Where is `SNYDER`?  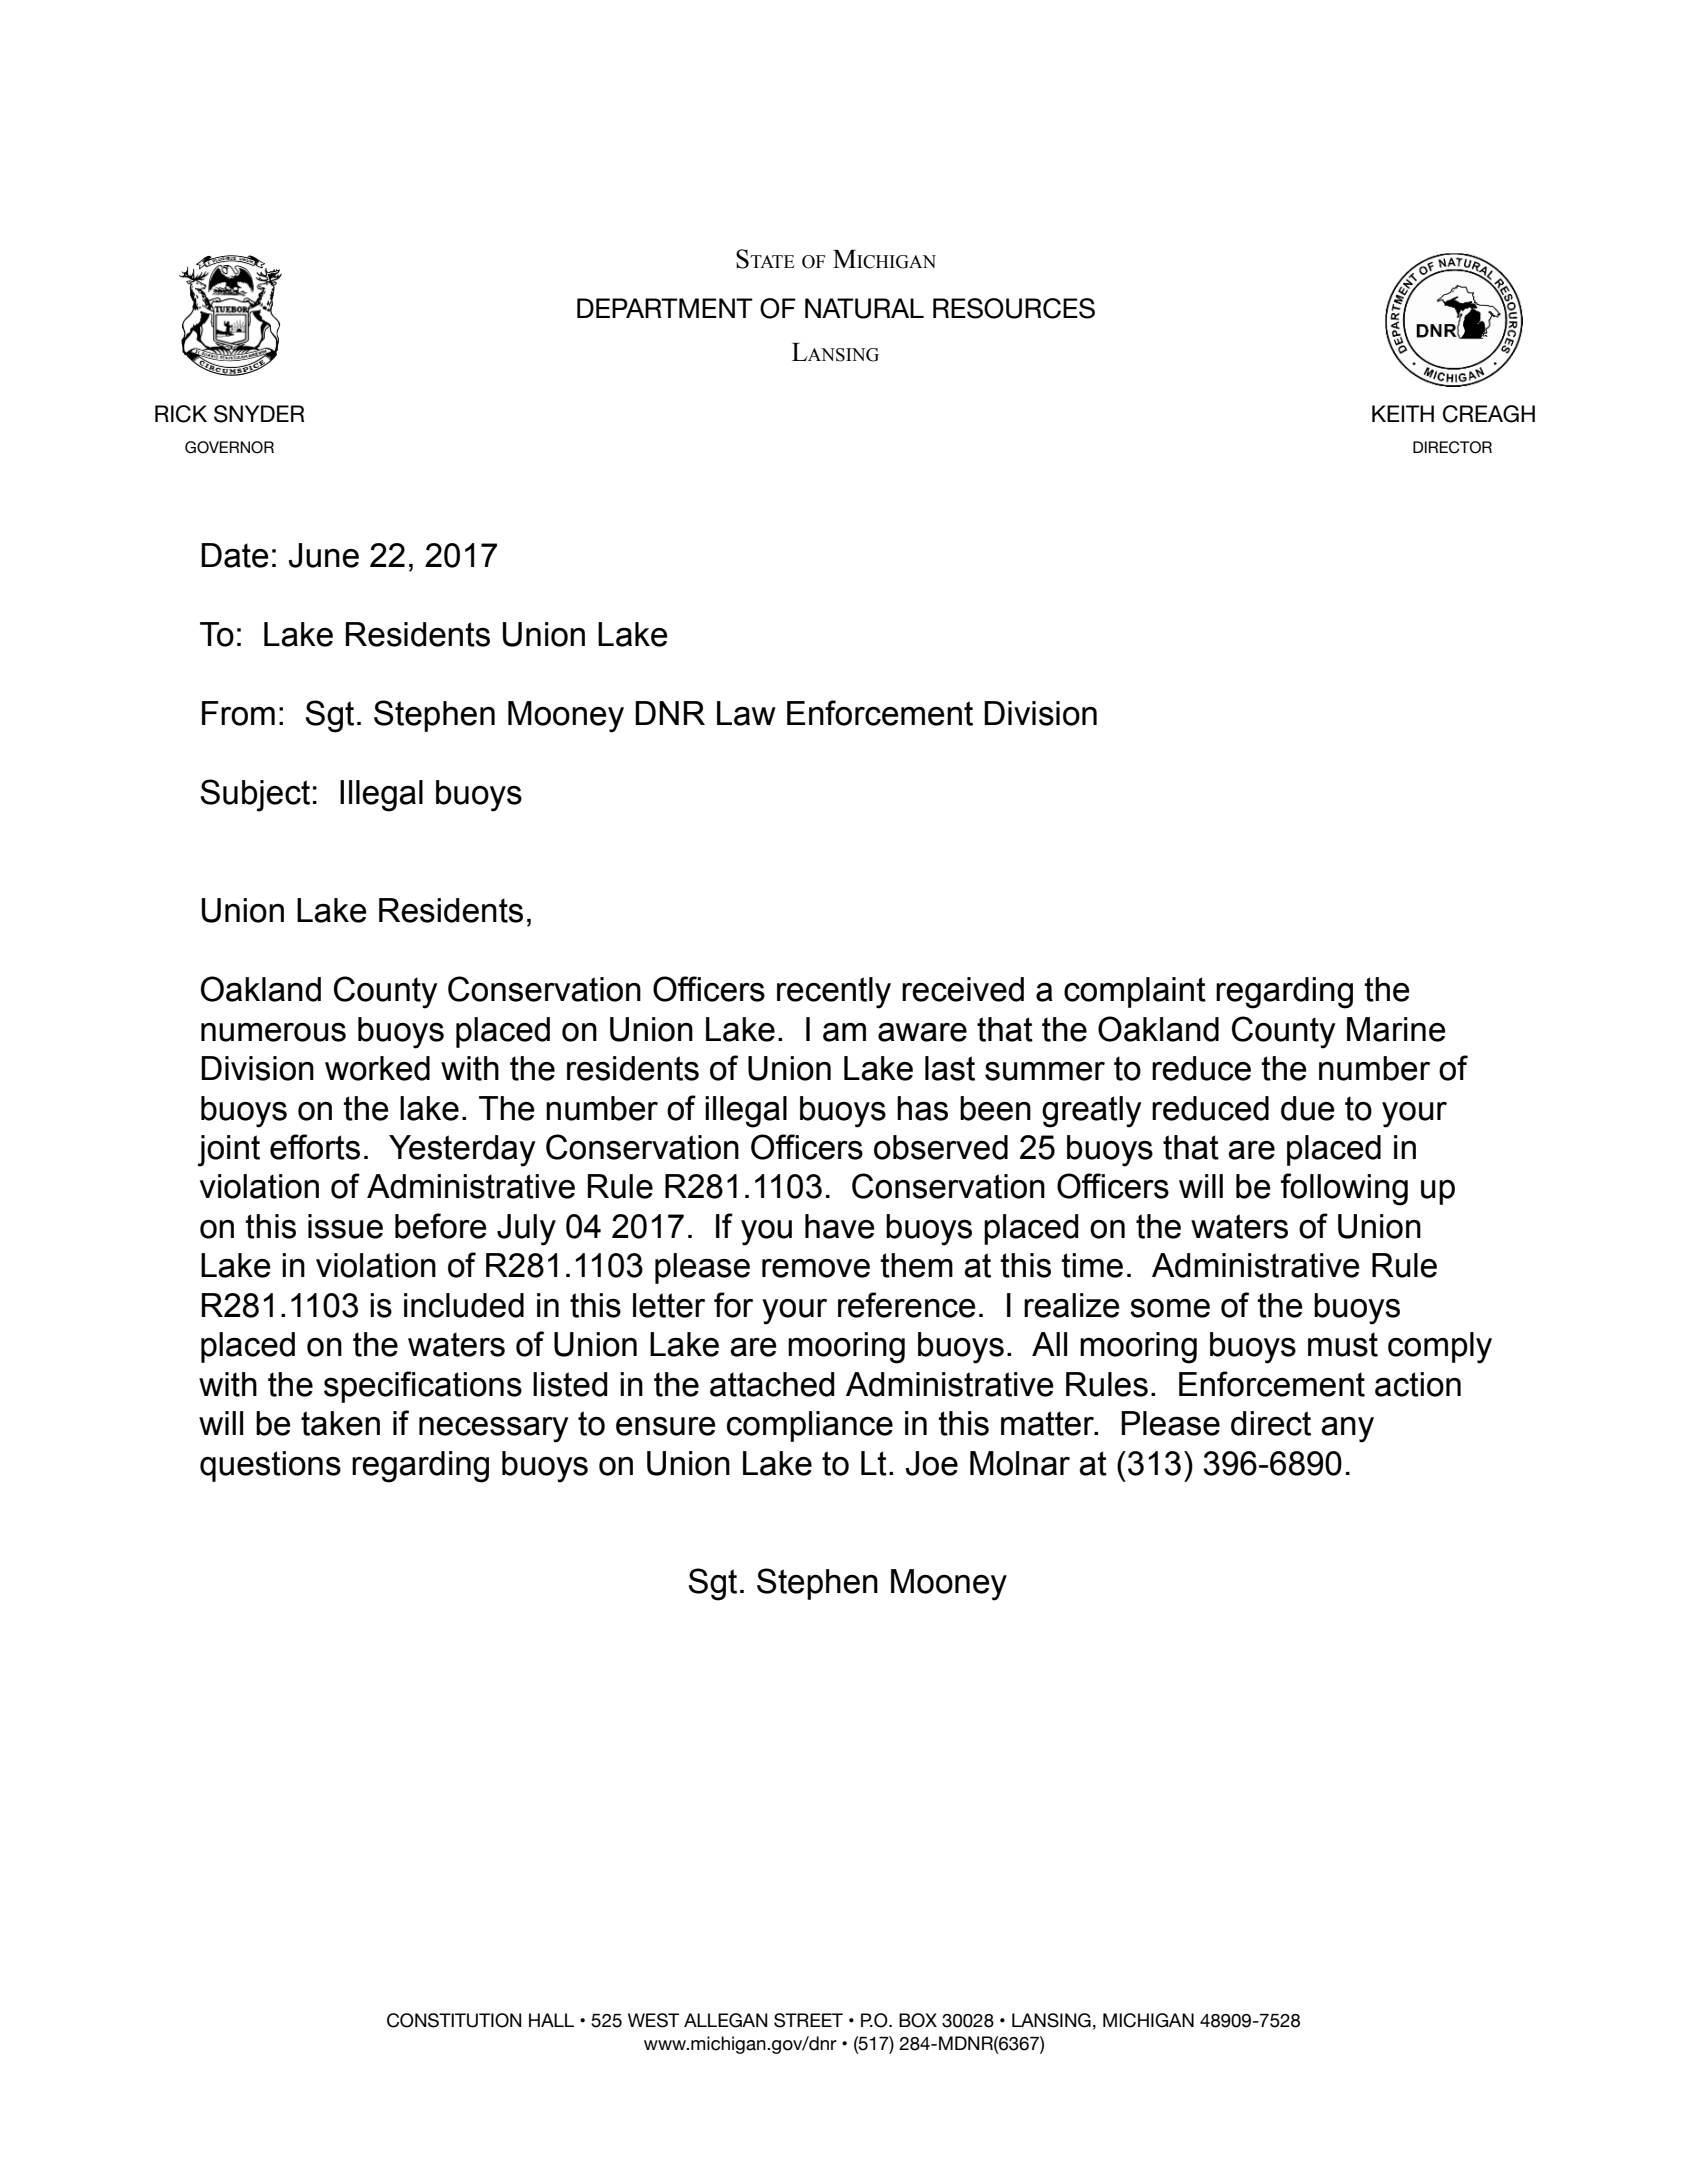 SNYDER is located at coordinates (259, 414).
